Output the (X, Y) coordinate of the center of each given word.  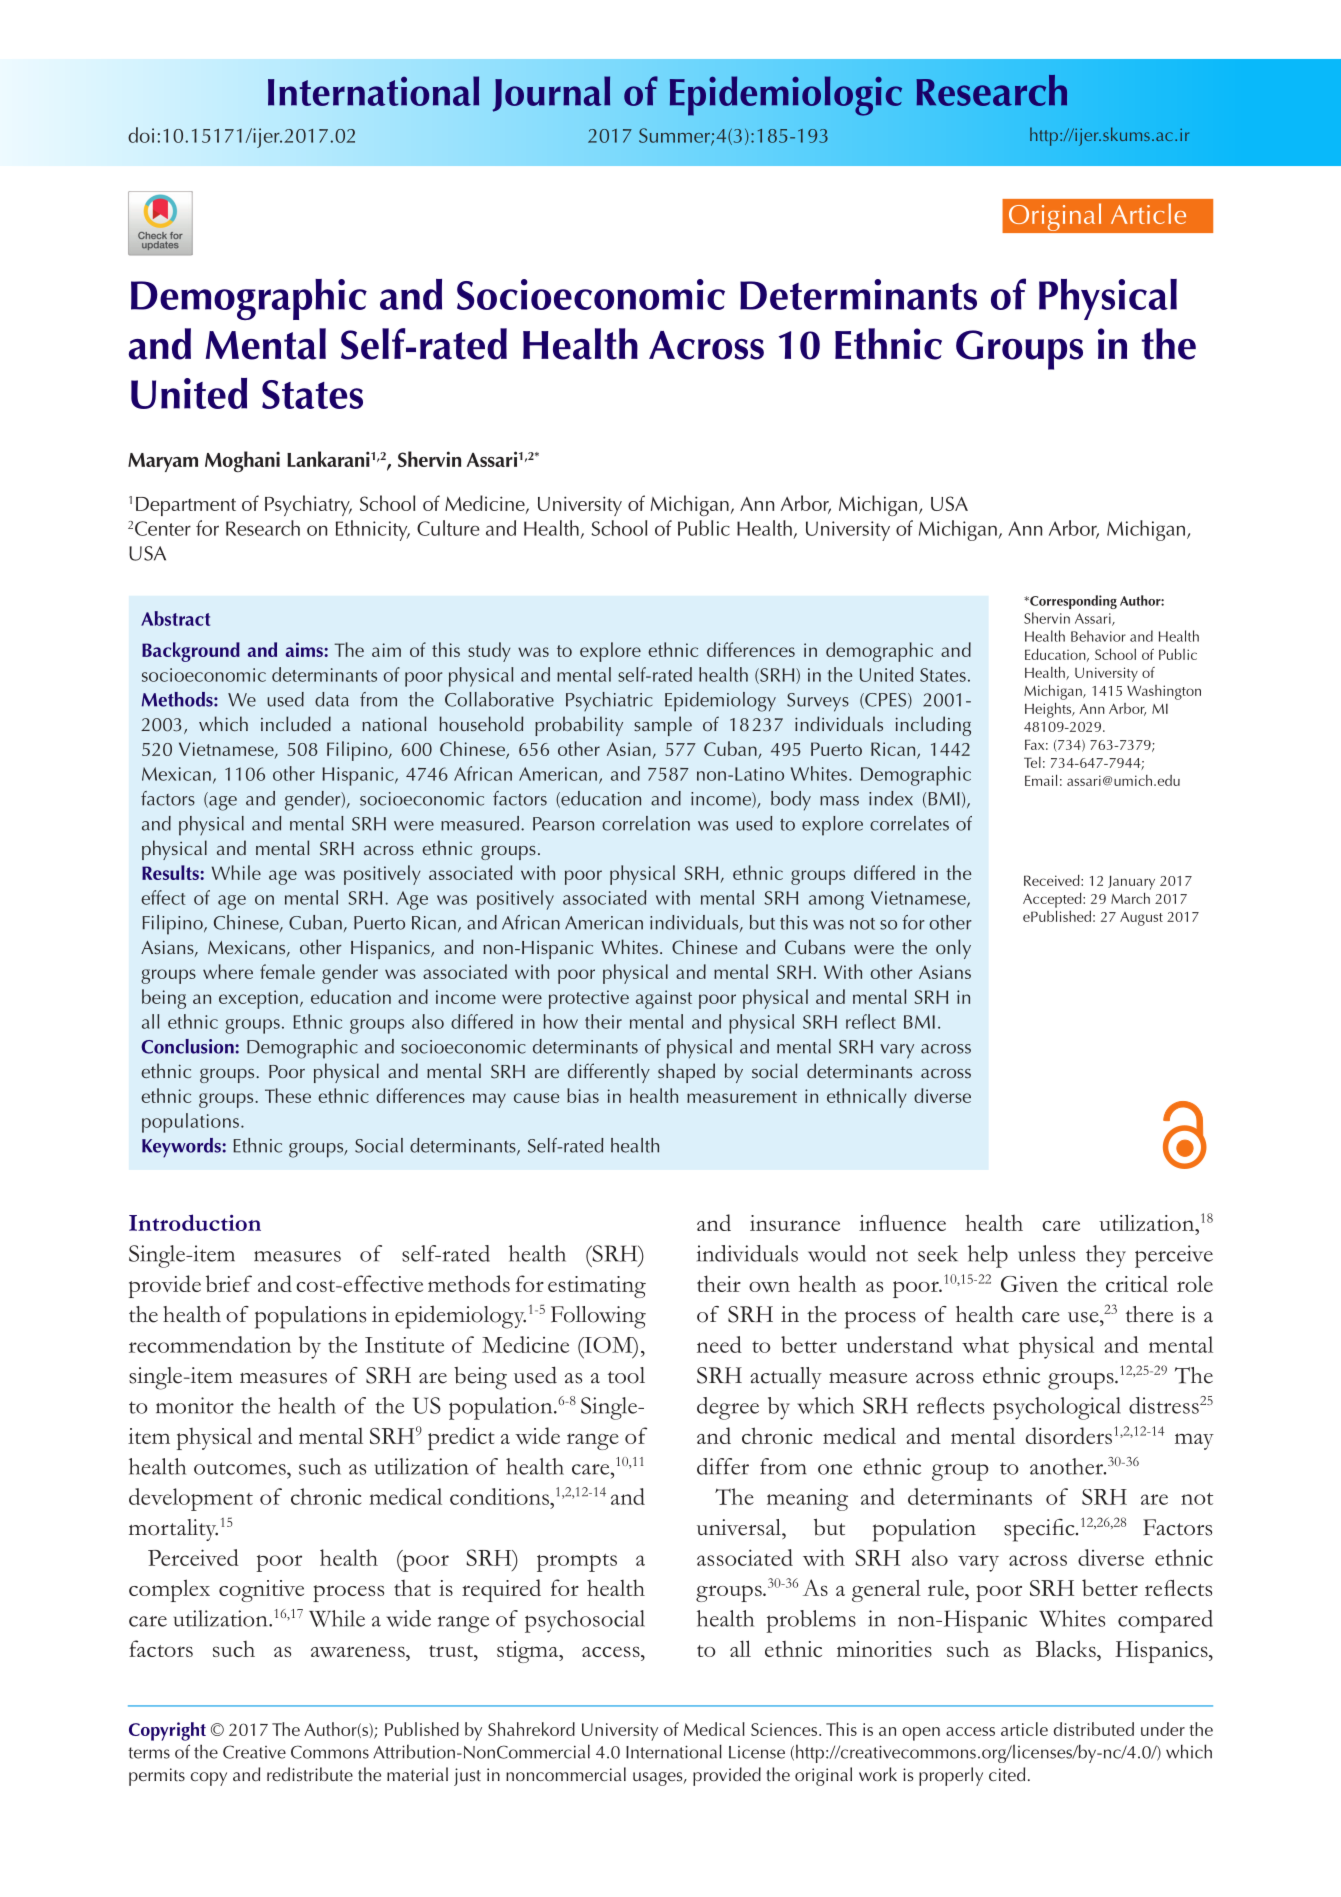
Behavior (1098, 636)
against (664, 999)
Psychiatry (308, 505)
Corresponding (1072, 602)
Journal (551, 94)
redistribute (310, 1774)
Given (1029, 1284)
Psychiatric (609, 701)
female (287, 971)
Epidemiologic (786, 96)
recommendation (210, 1344)
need (719, 1344)
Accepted (1053, 900)
